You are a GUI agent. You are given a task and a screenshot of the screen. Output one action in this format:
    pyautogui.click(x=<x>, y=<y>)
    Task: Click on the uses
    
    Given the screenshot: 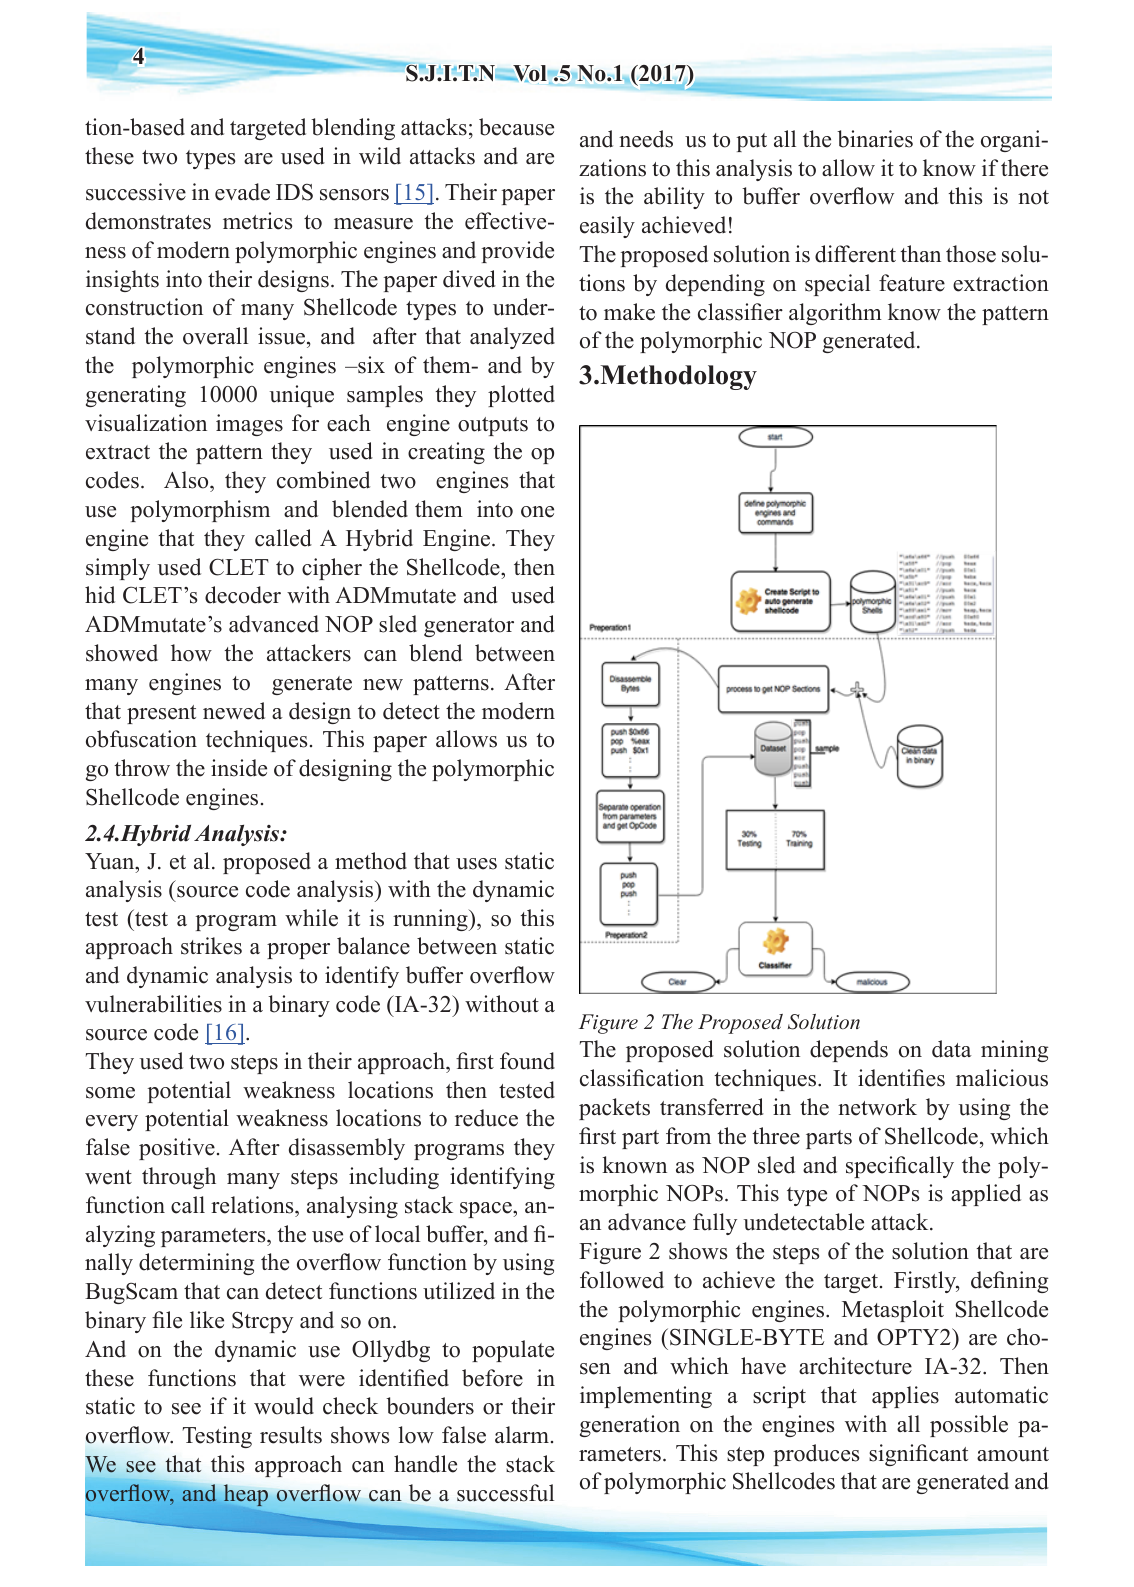 What is the action you would take?
    pyautogui.click(x=476, y=864)
